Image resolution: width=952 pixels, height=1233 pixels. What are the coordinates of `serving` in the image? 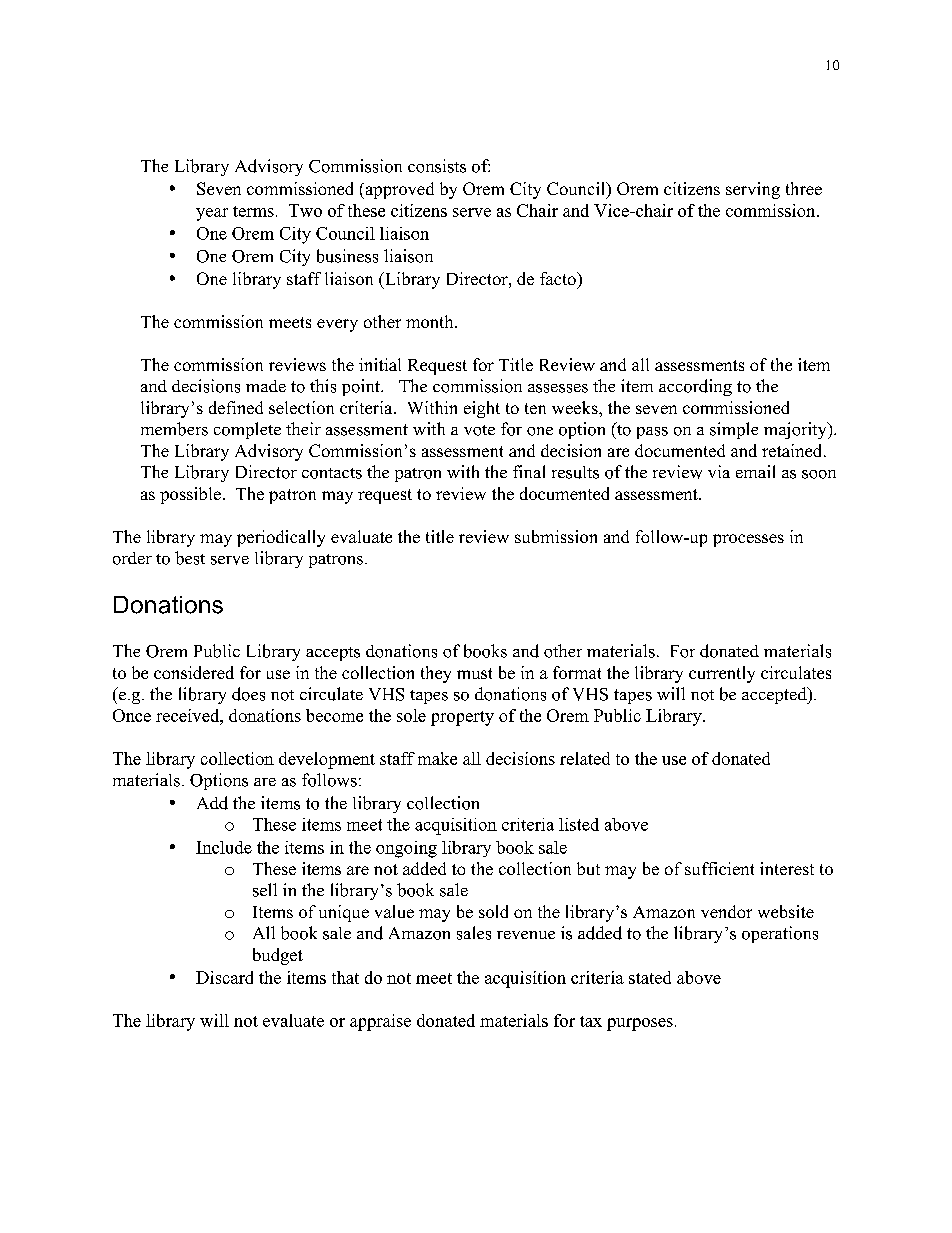 It's located at (753, 190).
